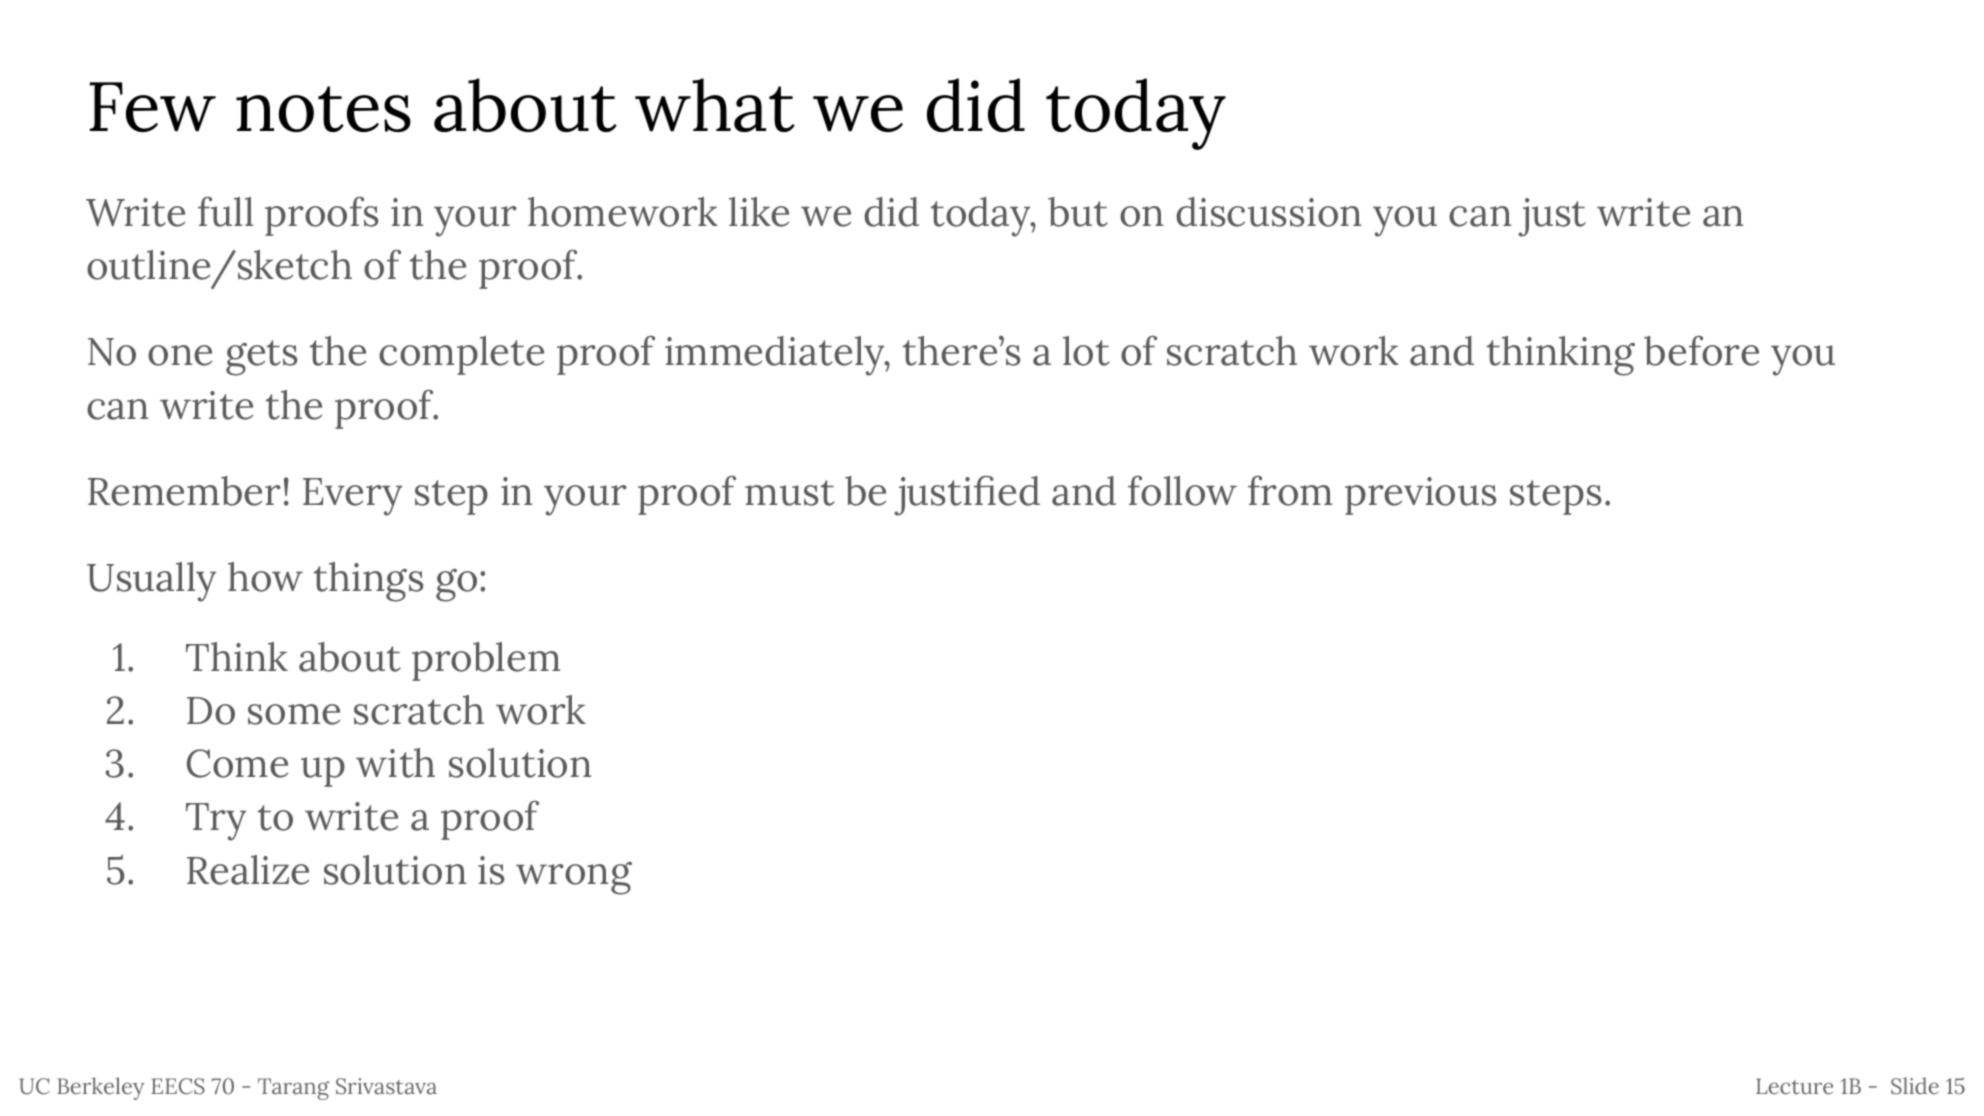 Image resolution: width=1984 pixels, height=1116 pixels. I want to click on things, so click(368, 582).
